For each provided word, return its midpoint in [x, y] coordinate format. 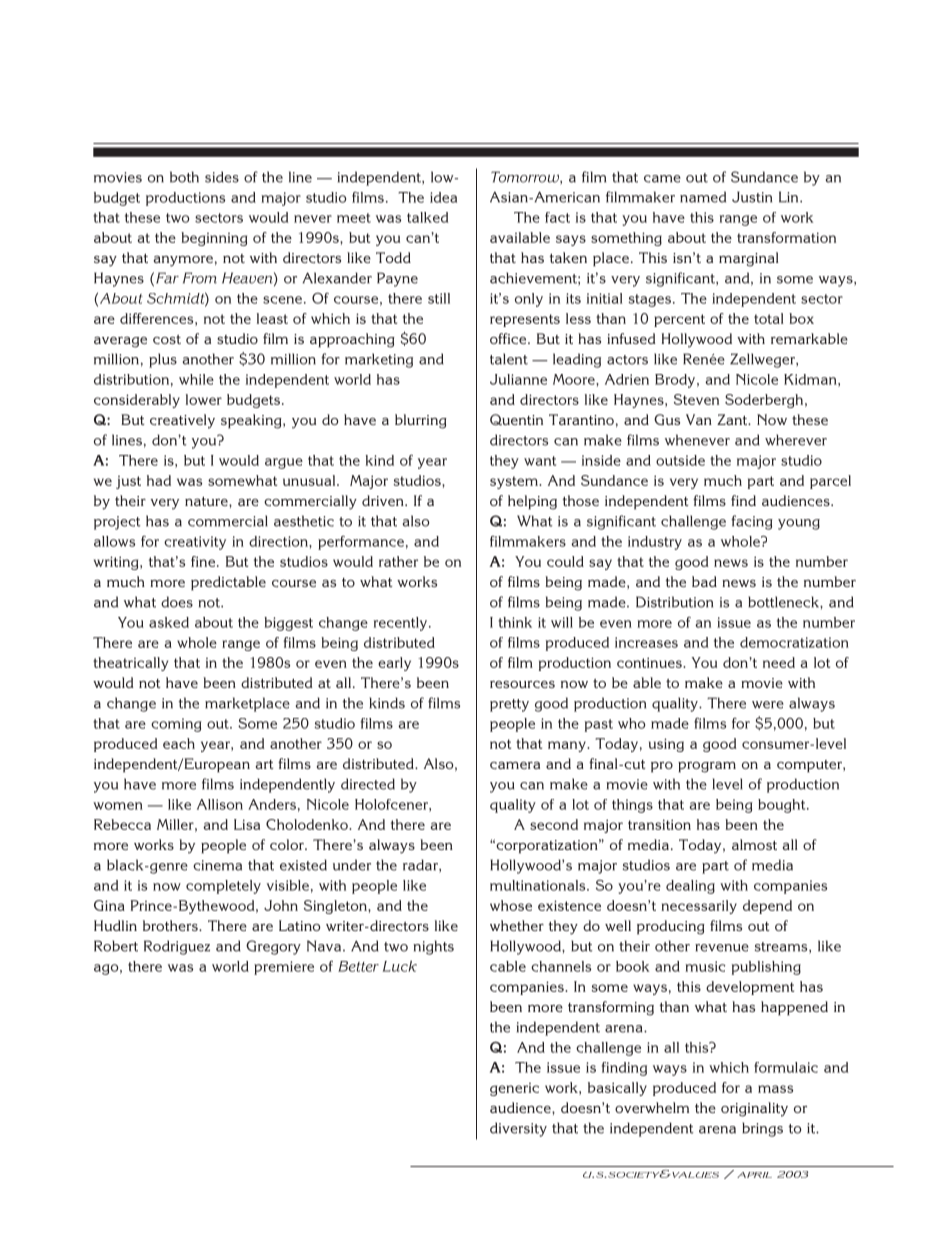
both [184, 177]
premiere [284, 968]
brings [762, 1129]
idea [443, 197]
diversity [518, 1129]
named [703, 197]
